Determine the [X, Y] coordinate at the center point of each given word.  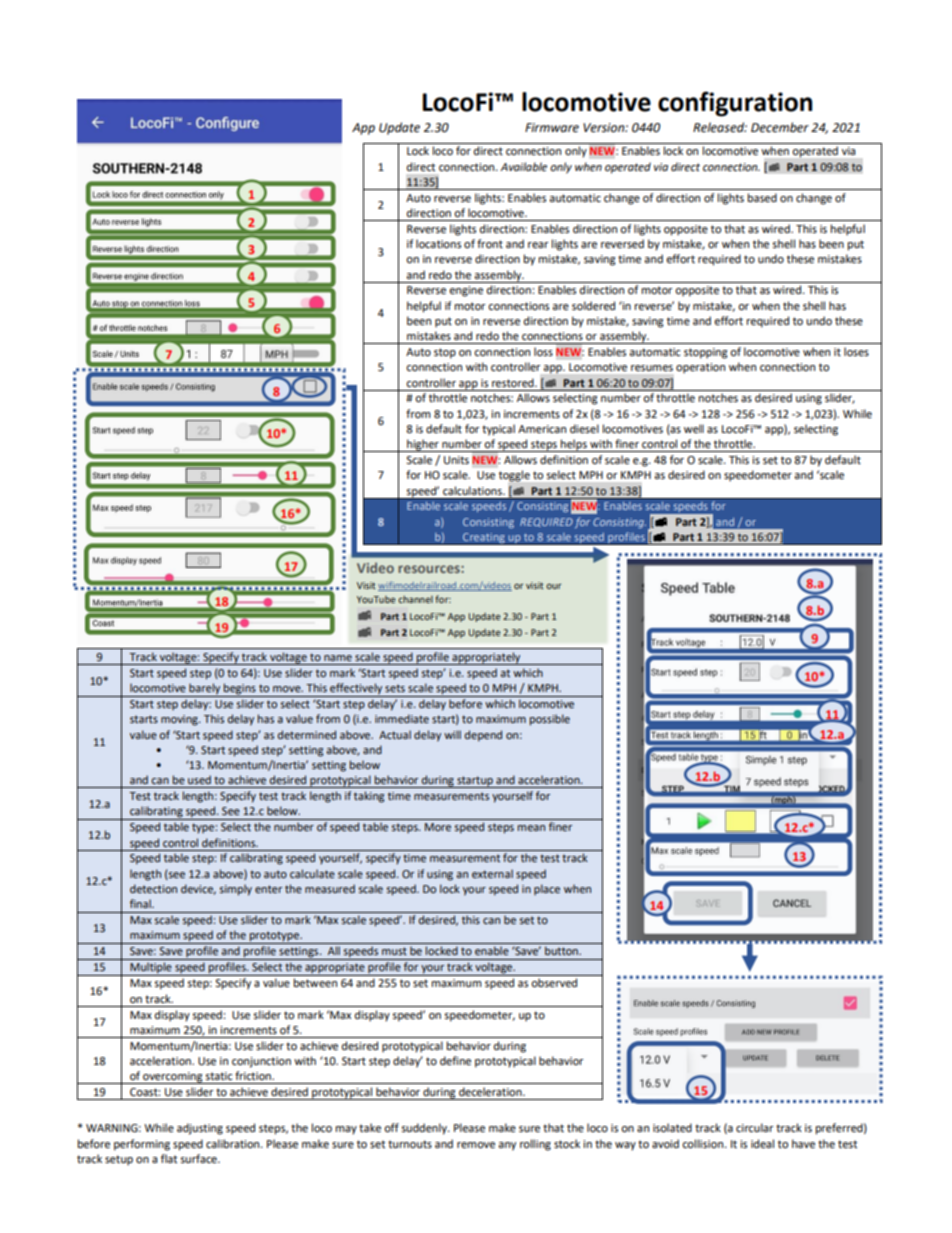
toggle [514, 476]
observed [554, 982]
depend [483, 736]
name [338, 658]
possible [550, 720]
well [694, 428]
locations [438, 244]
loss [543, 351]
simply [236, 890]
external [492, 873]
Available [523, 166]
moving [180, 720]
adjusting [200, 1129]
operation [700, 368]
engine [466, 291]
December [780, 127]
